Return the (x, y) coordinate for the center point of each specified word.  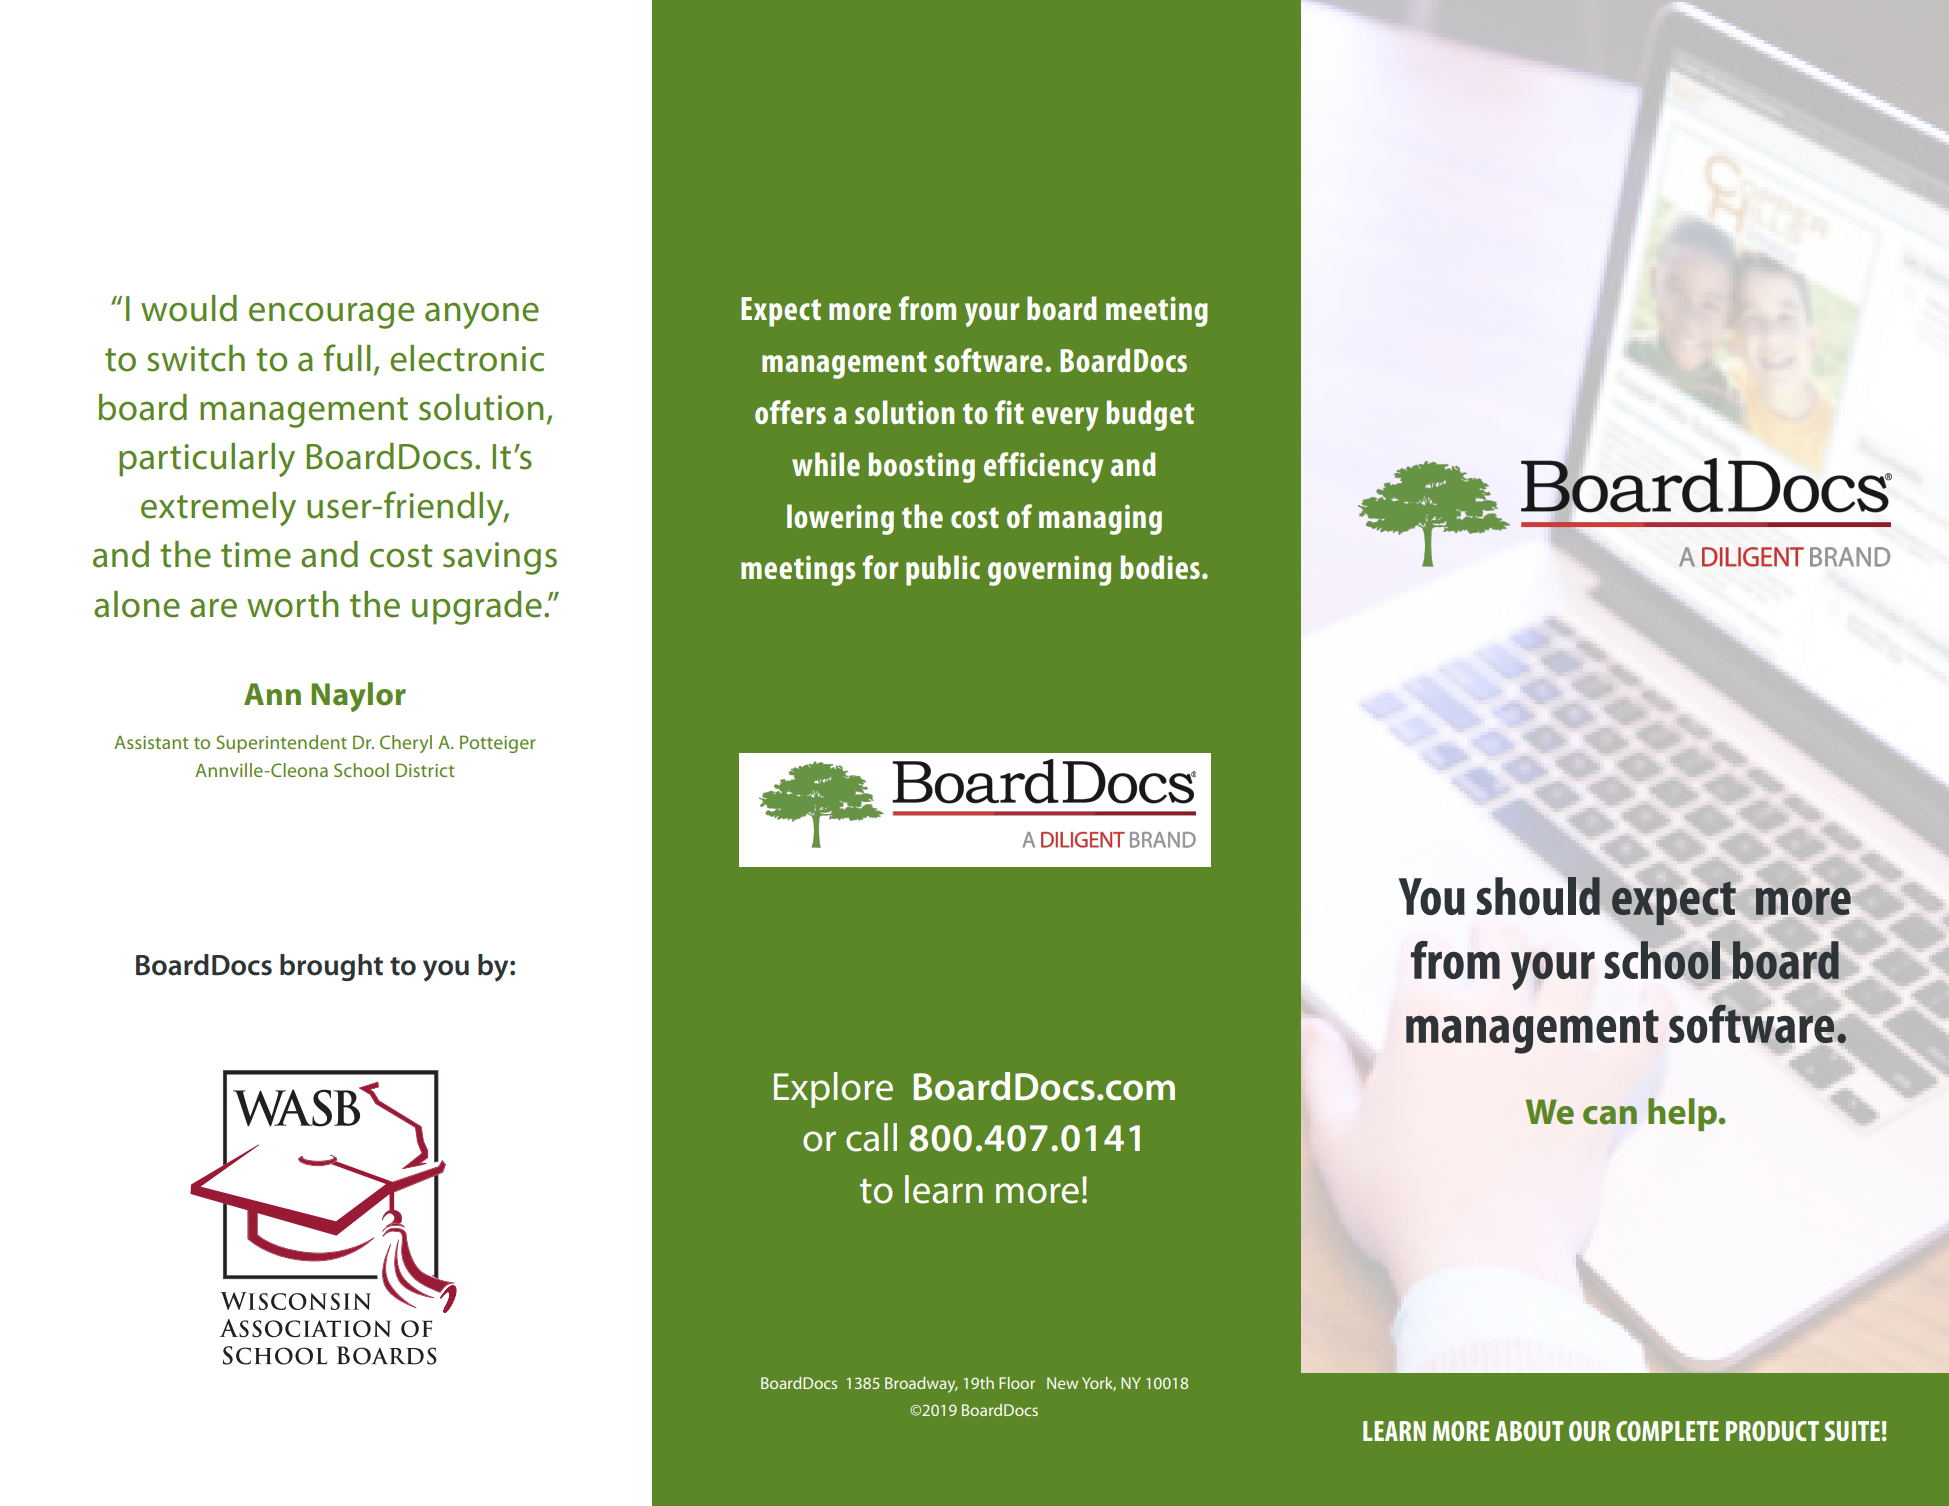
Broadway (921, 1385)
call (871, 1137)
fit (1009, 412)
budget (1150, 415)
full (347, 358)
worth (292, 604)
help (1684, 1114)
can (1610, 1115)
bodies (1160, 567)
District (425, 770)
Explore (833, 1090)
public (943, 570)
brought (331, 967)
